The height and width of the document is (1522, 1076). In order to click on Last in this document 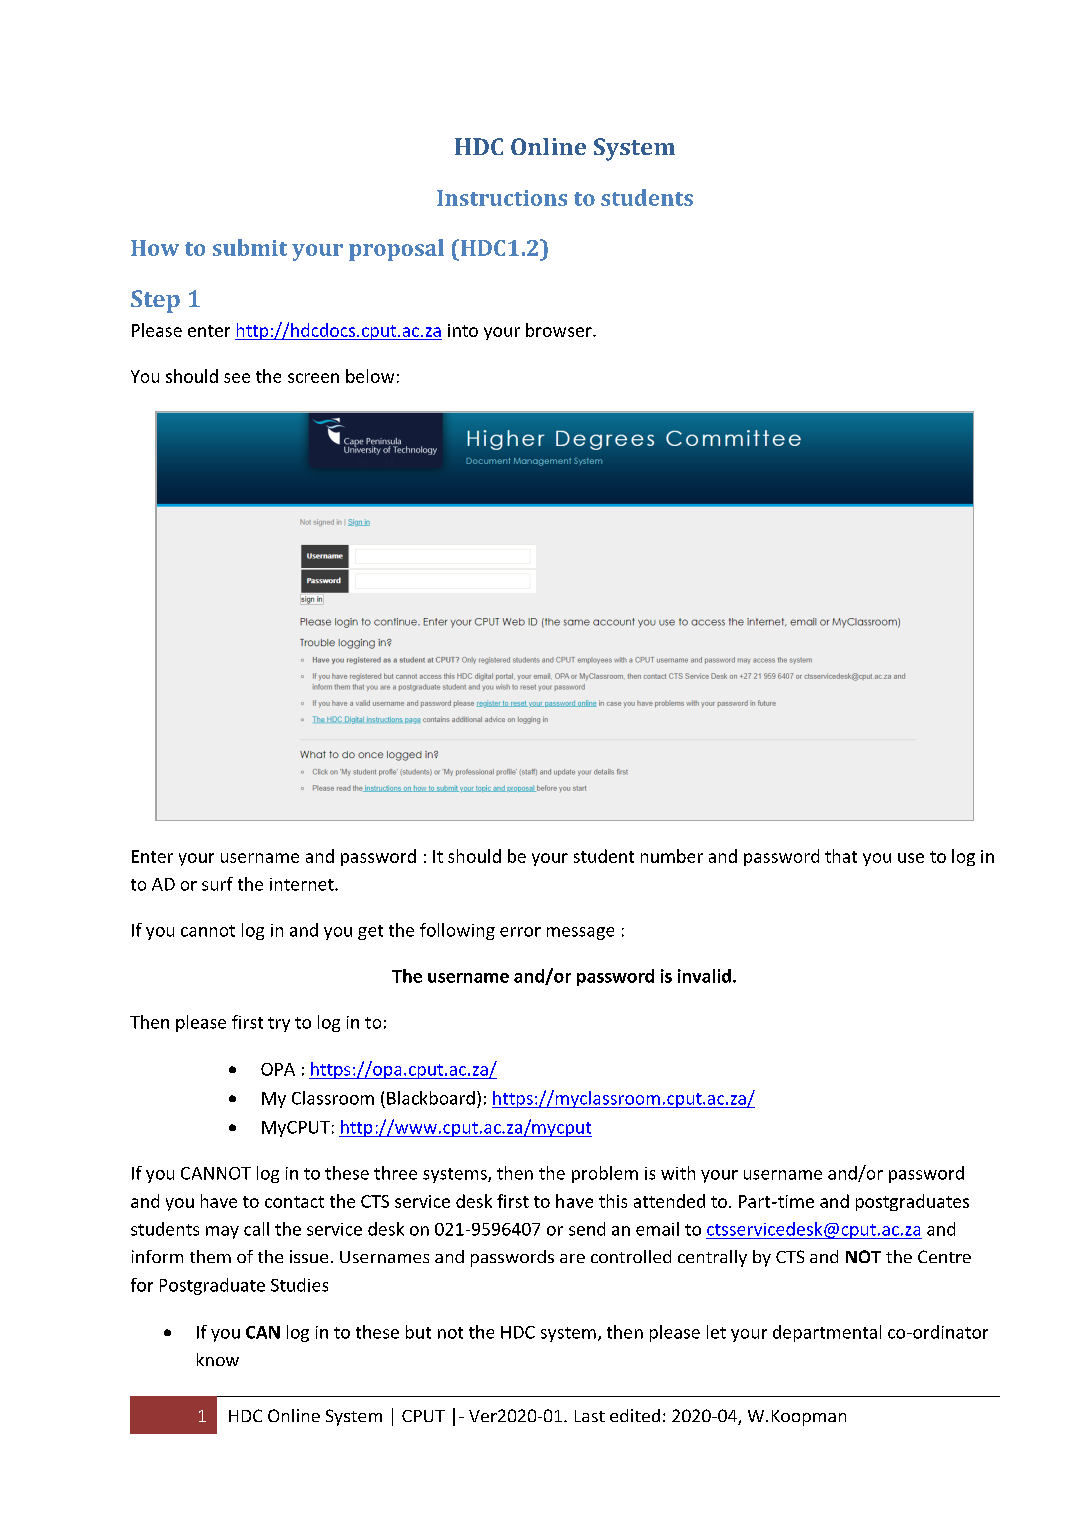, I will do `click(590, 1416)`.
